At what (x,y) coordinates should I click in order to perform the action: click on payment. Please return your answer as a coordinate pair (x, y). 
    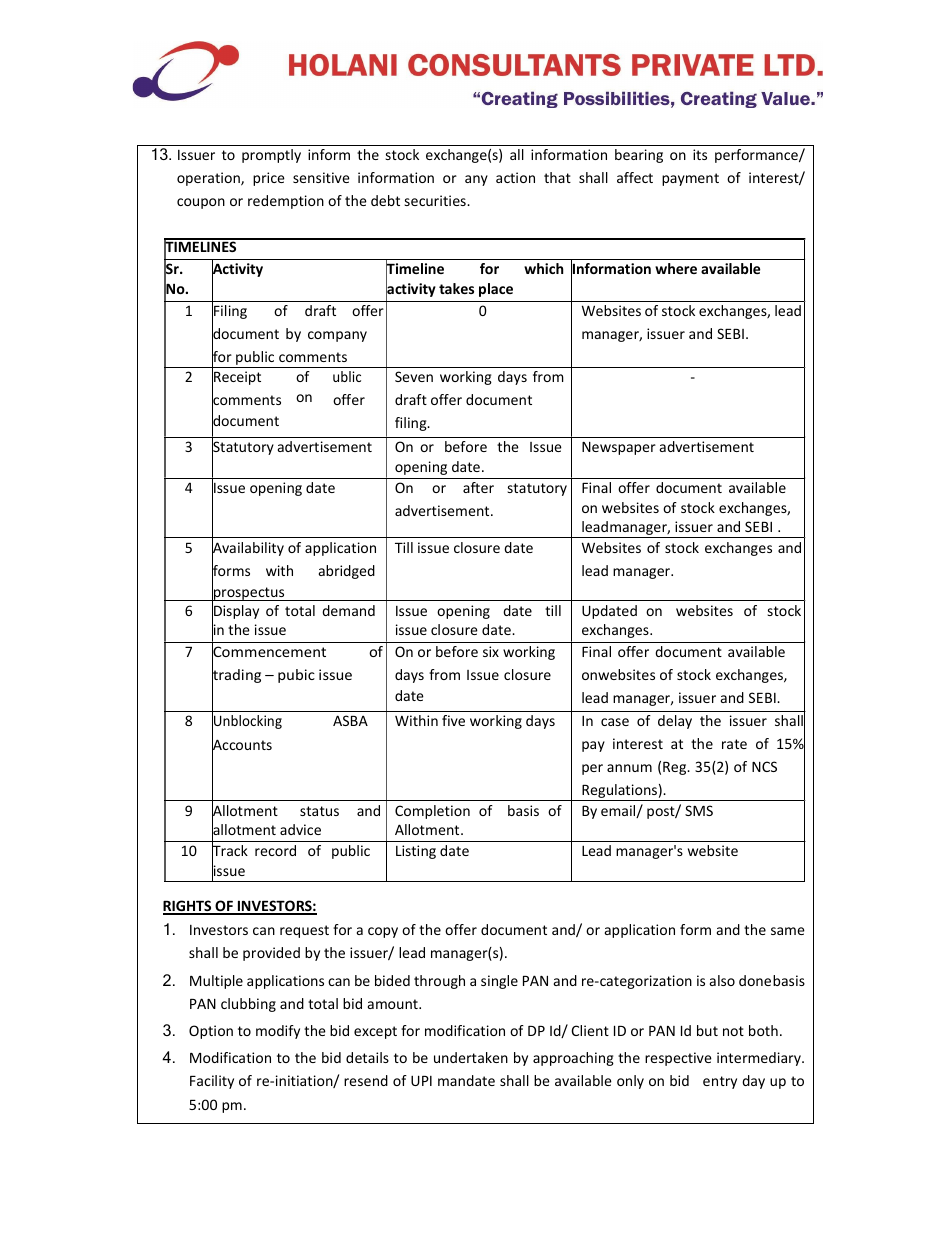
    Looking at the image, I should click on (690, 179).
